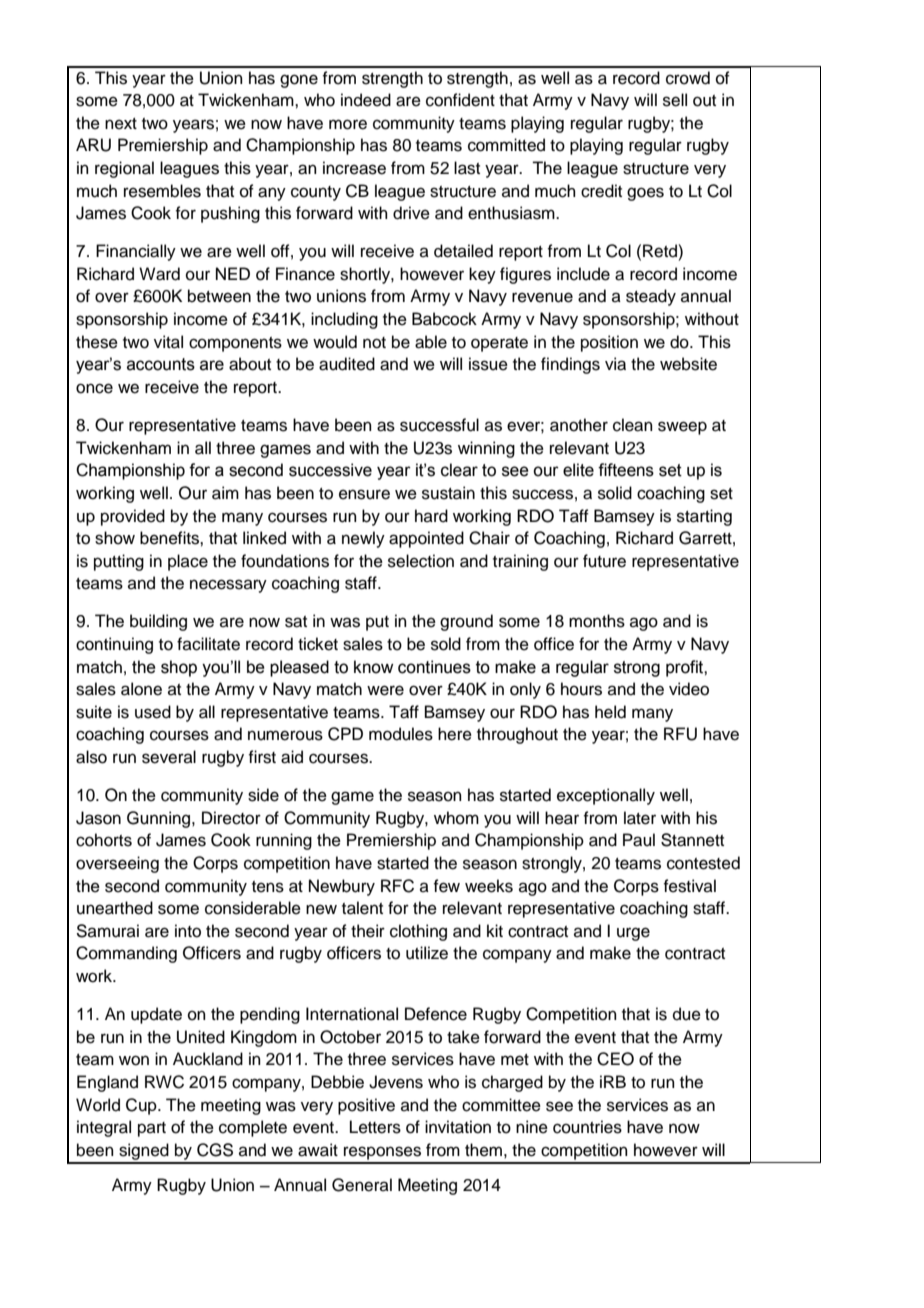 Image resolution: width=924 pixels, height=1308 pixels. Describe the element at coordinates (121, 124) in the screenshot. I see `next` at that location.
